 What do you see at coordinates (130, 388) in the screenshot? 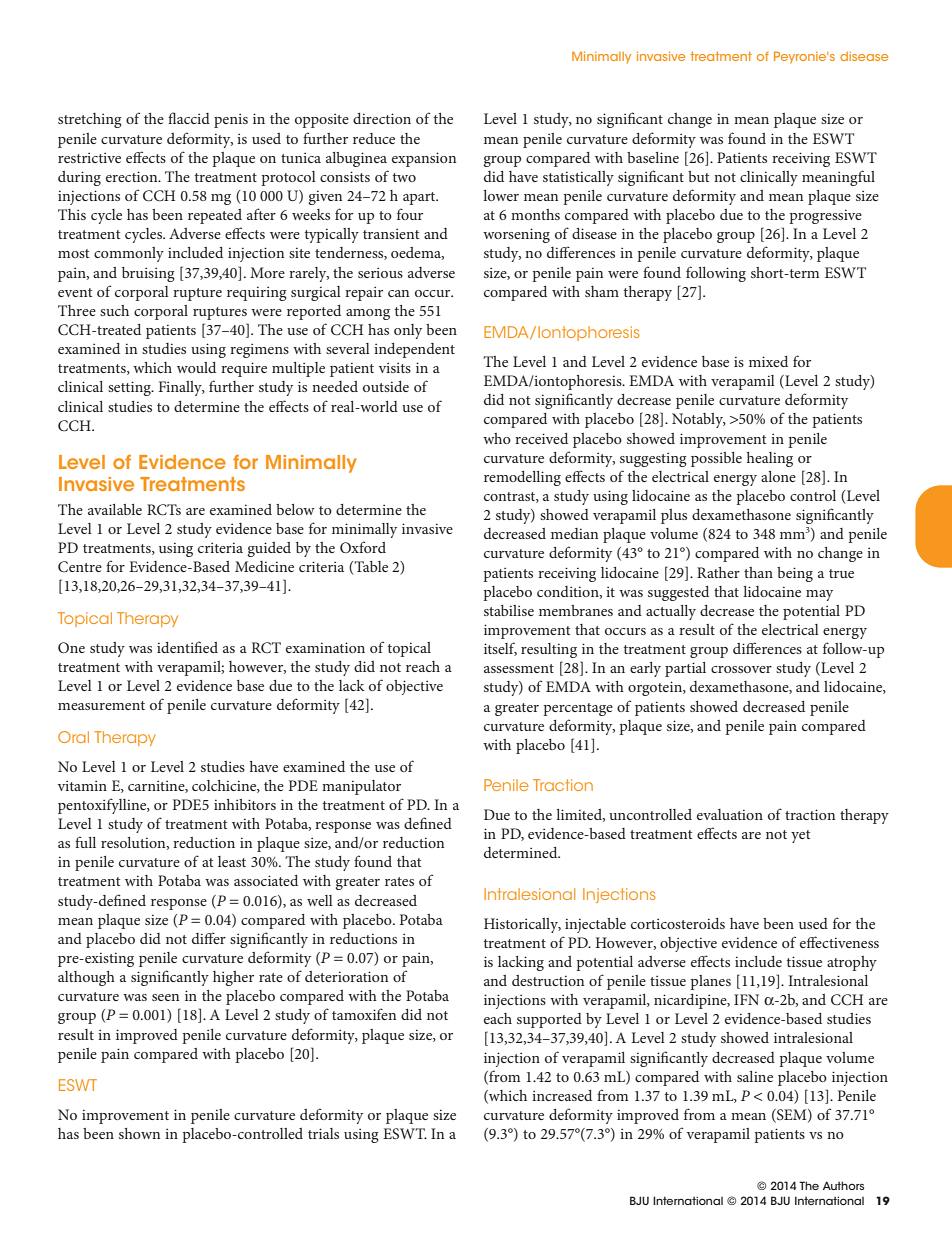
I see `setting` at bounding box center [130, 388].
